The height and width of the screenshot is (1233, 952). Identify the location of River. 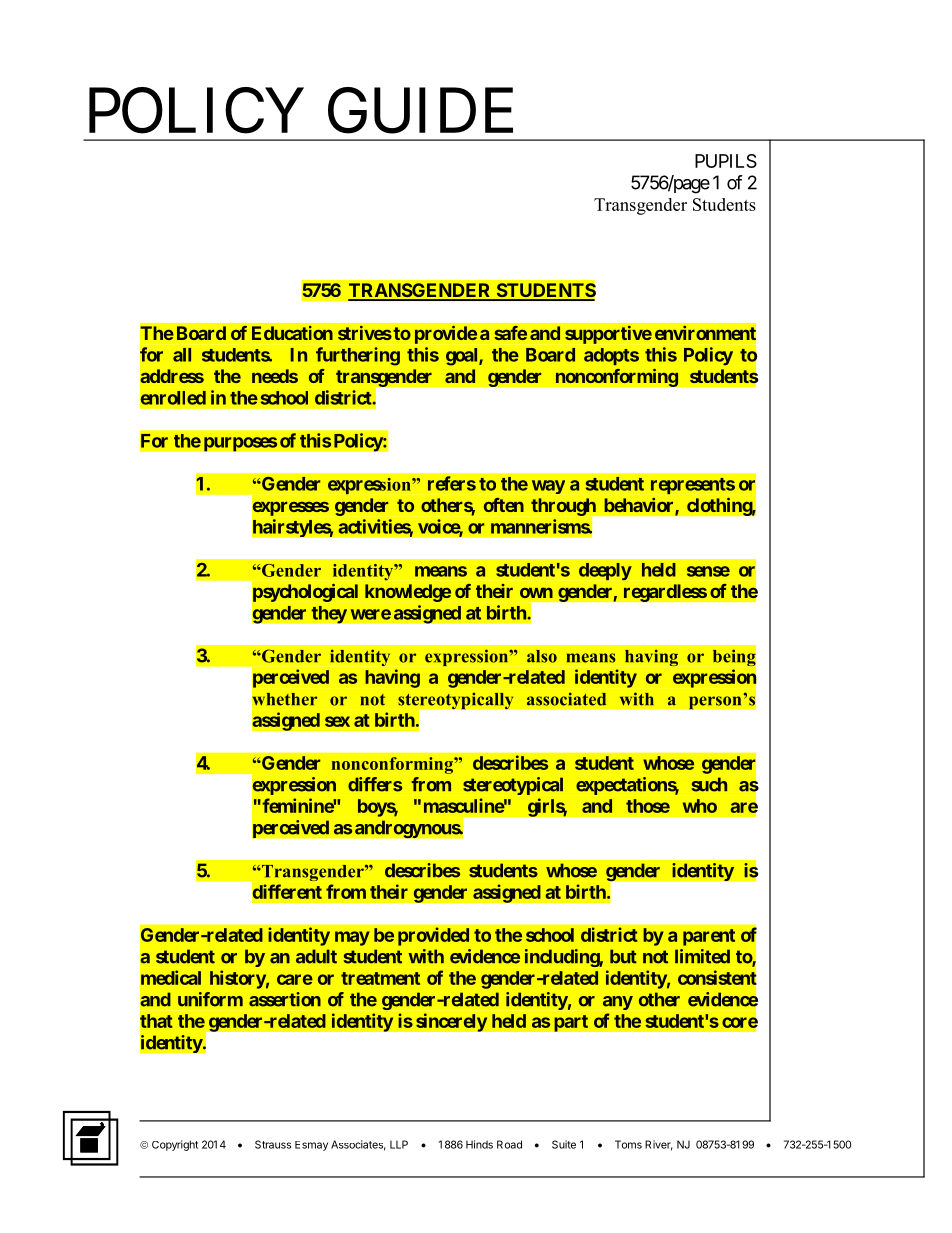
(659, 1145).
